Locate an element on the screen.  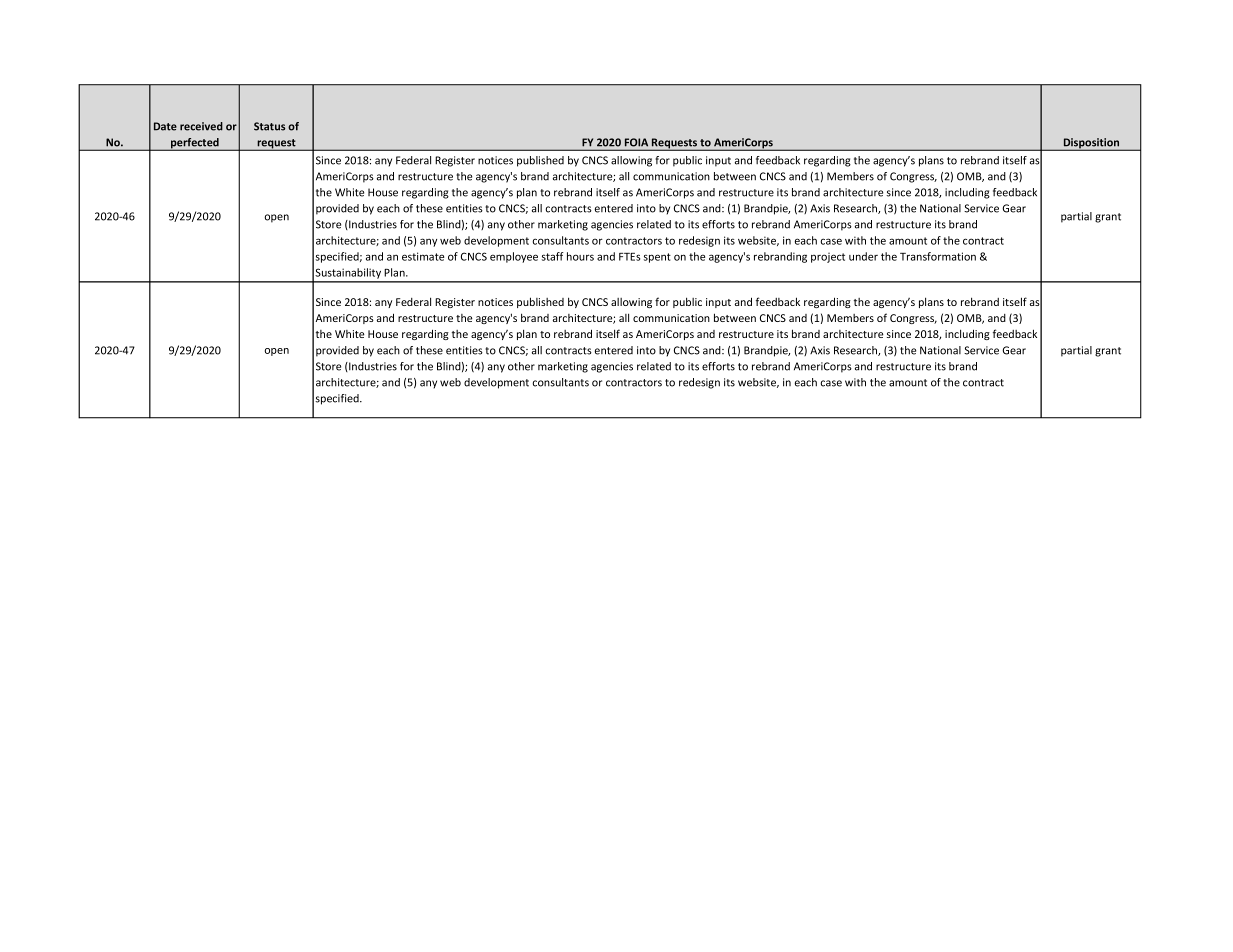
perfected is located at coordinates (195, 144).
